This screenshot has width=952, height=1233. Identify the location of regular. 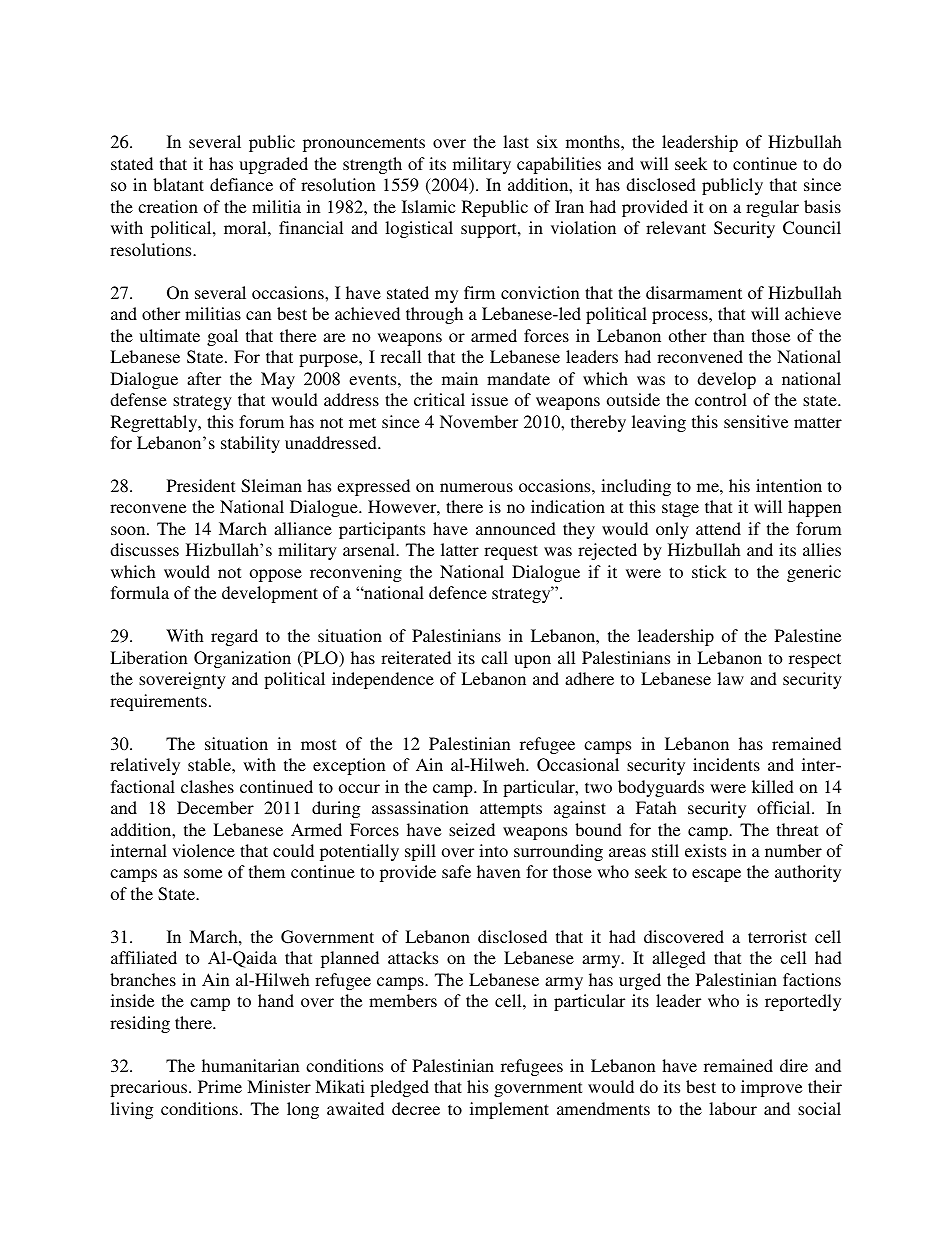
(772, 208).
